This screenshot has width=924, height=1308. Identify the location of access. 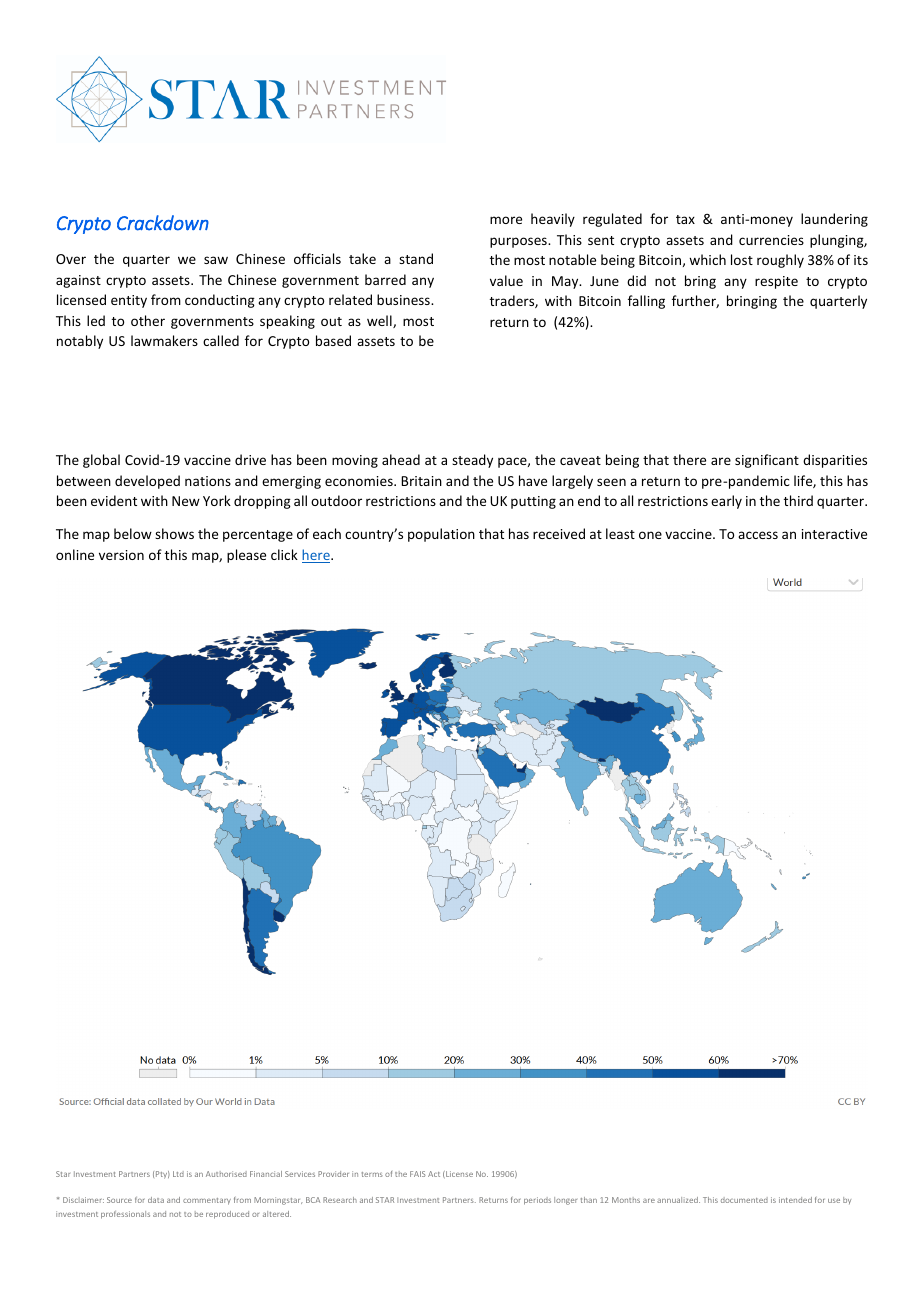
(758, 535).
